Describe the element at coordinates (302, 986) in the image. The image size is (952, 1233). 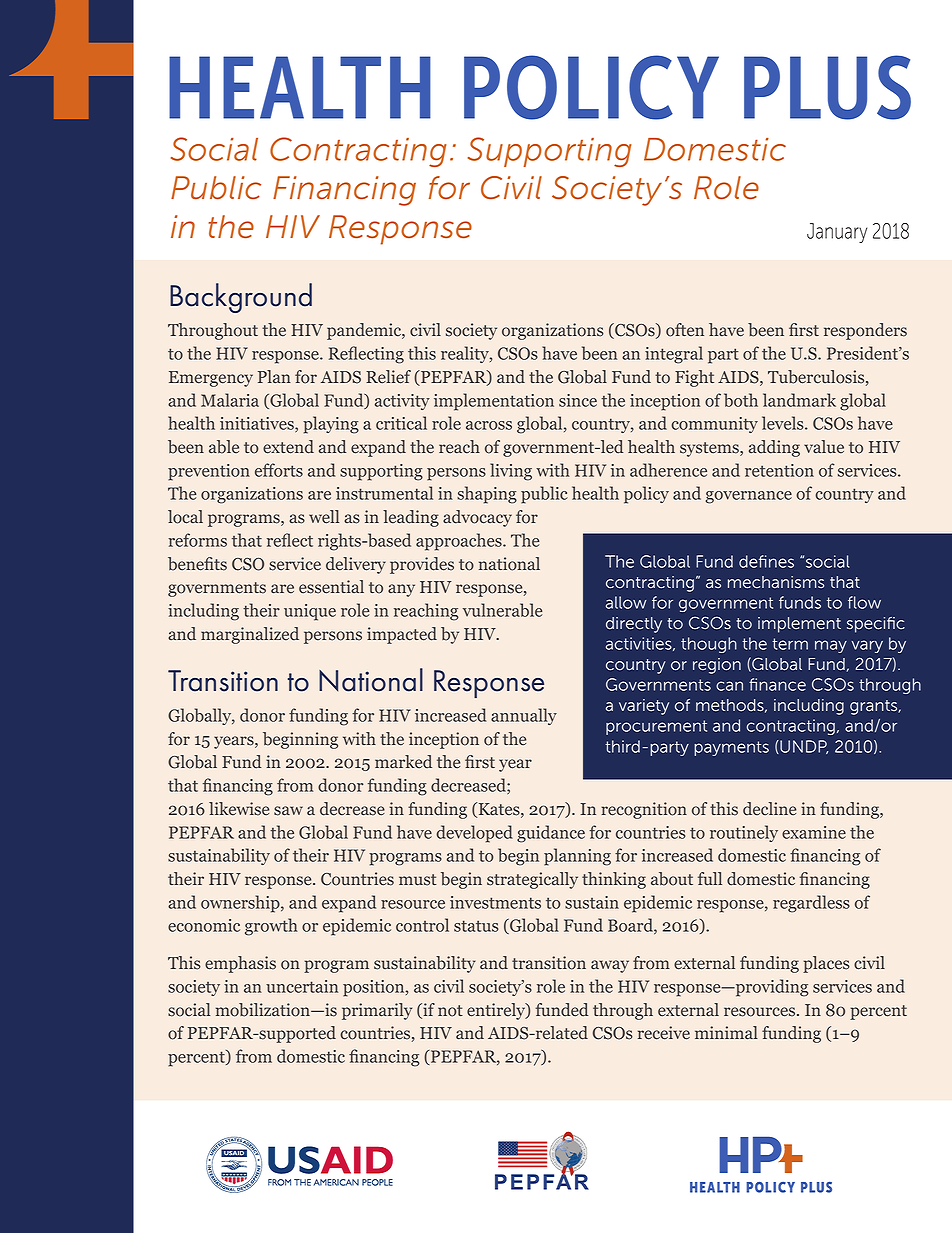
I see `uncertain` at that location.
